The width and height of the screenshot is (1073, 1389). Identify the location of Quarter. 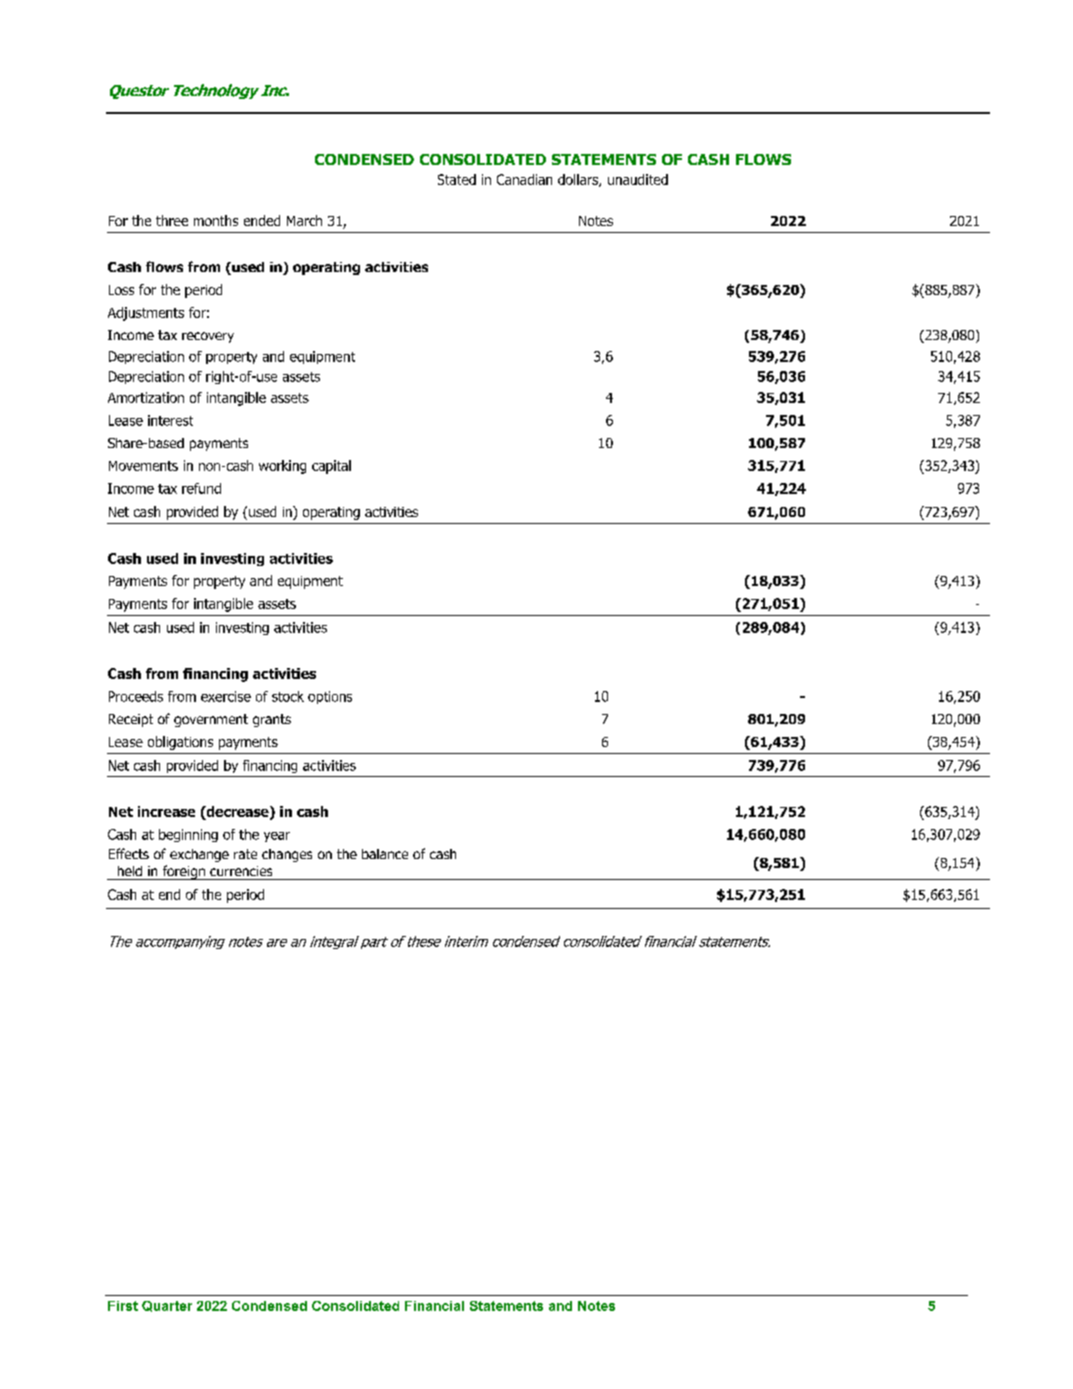
(167, 1306).
